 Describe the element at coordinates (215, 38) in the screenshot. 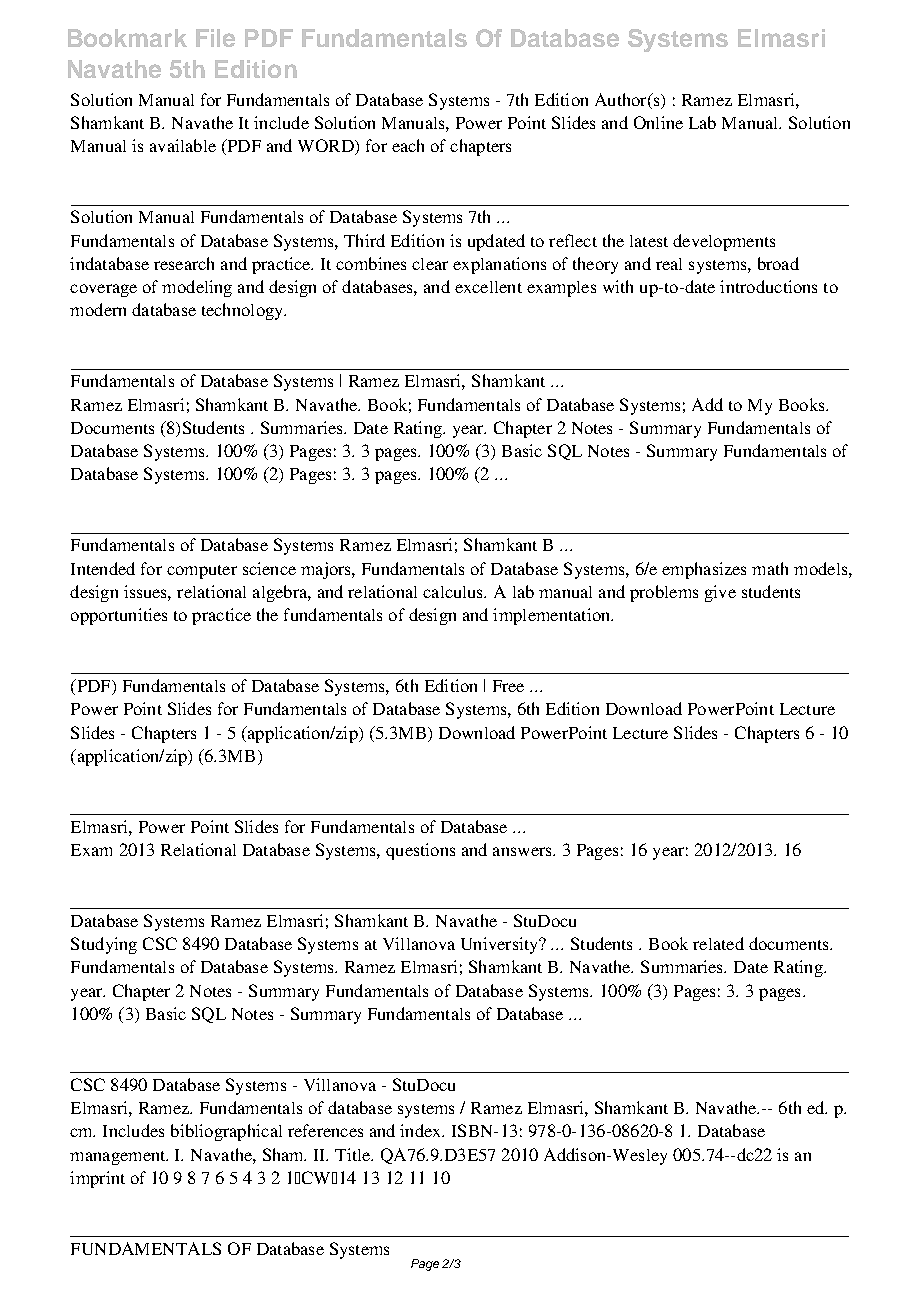

I see `File` at that location.
